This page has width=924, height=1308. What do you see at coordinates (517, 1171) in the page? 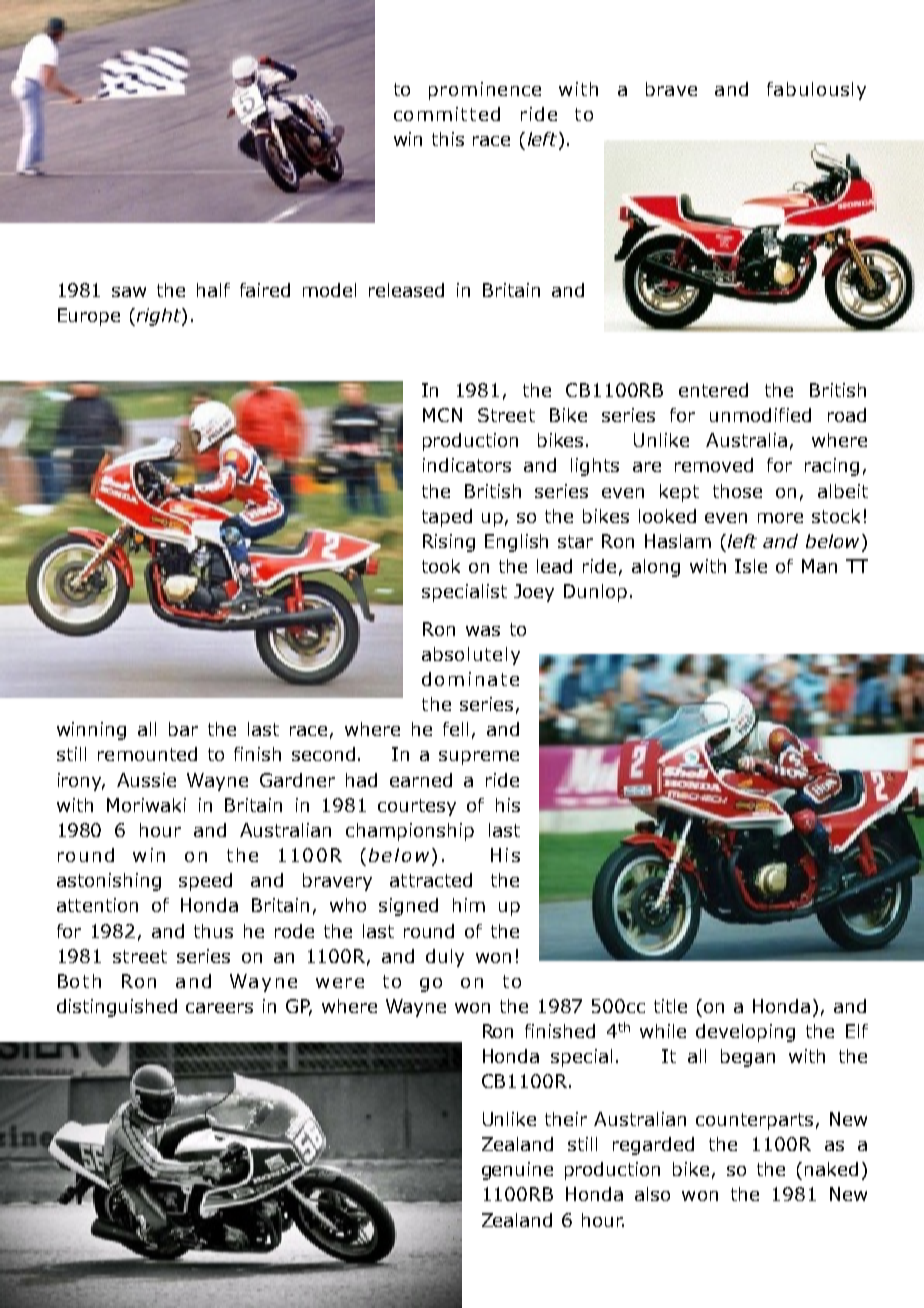
I see `genuine` at bounding box center [517, 1171].
